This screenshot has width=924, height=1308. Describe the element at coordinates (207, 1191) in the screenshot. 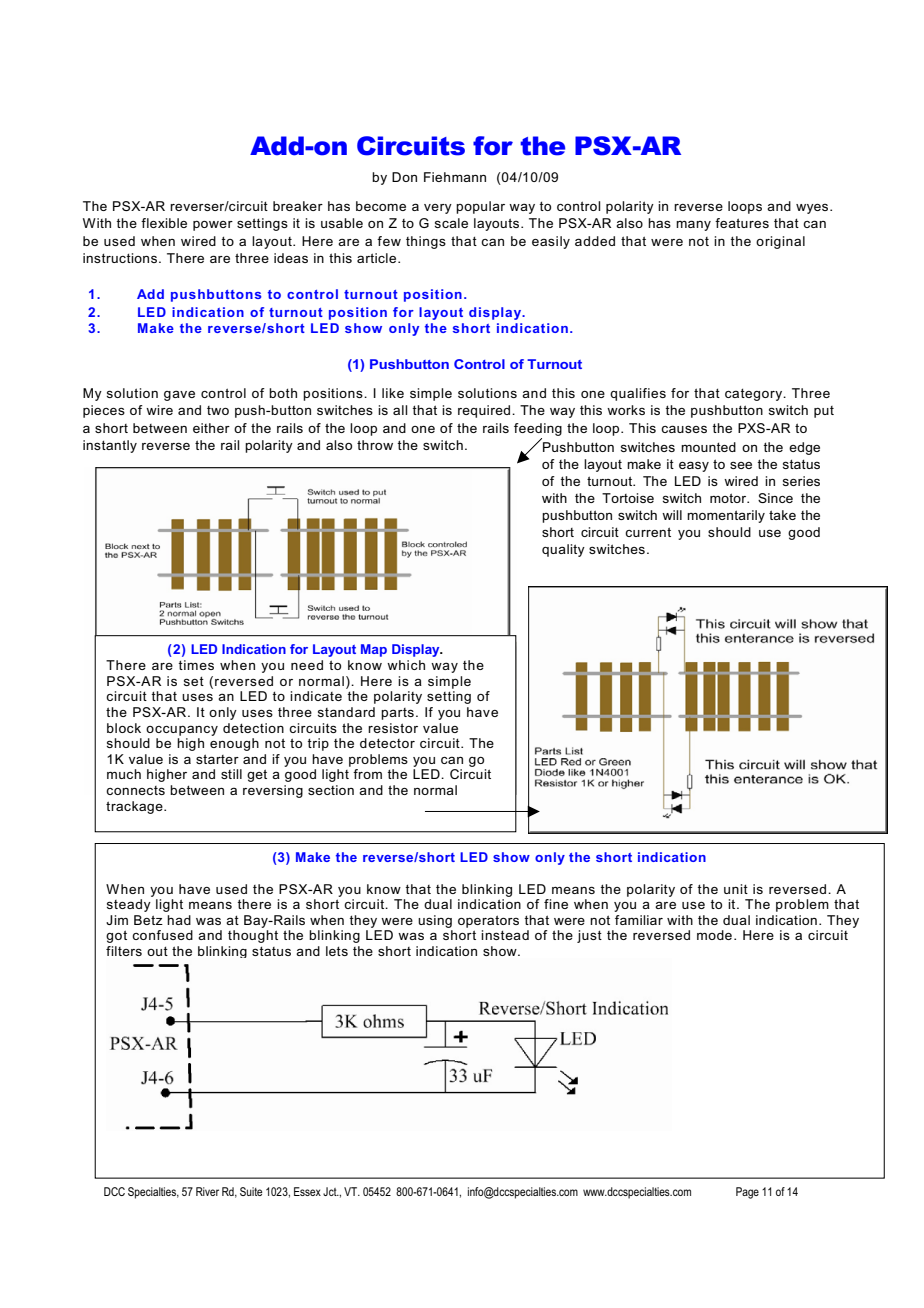

I see `River` at that location.
